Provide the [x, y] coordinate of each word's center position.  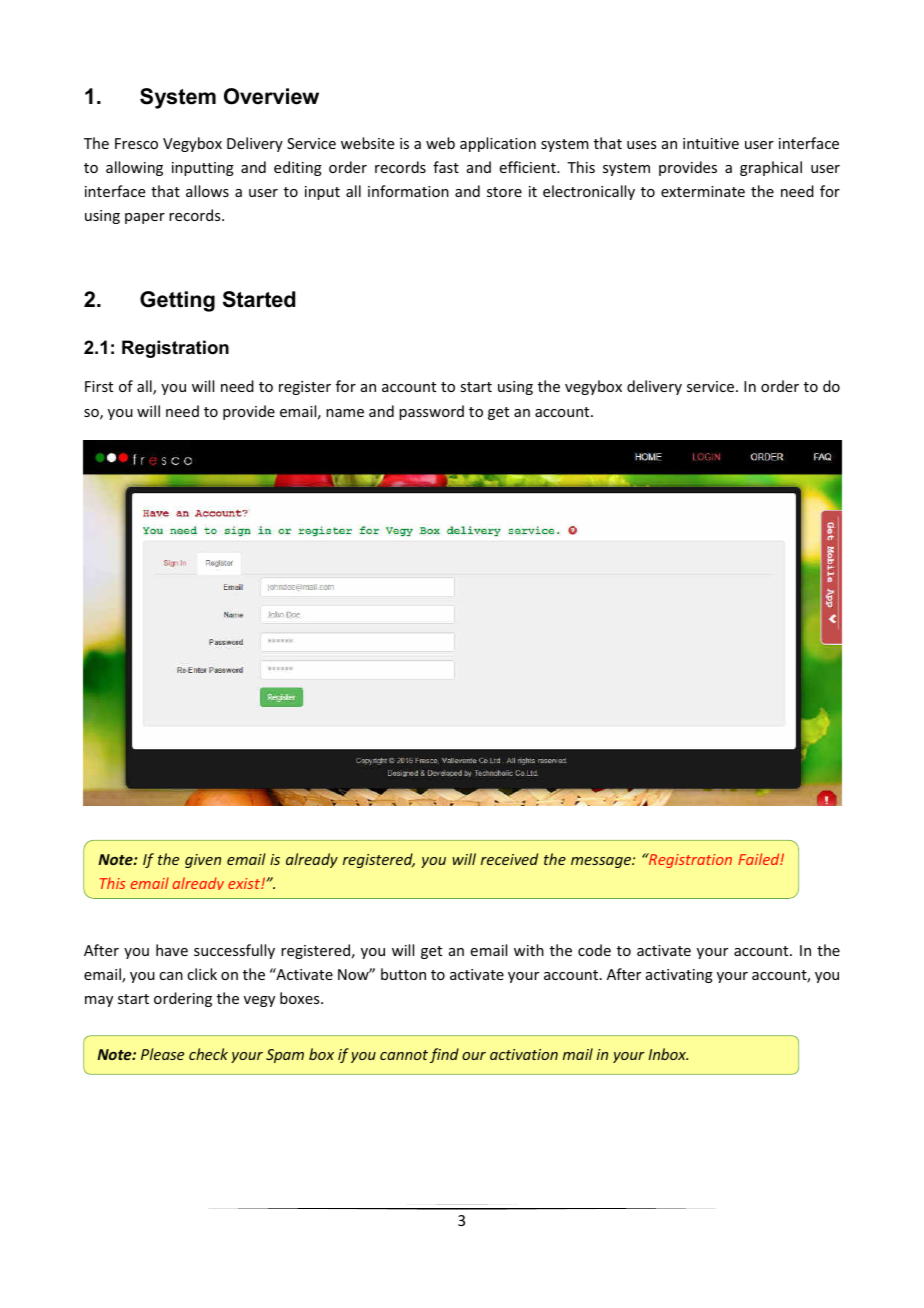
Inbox [668, 1054]
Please [162, 1054]
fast [446, 167]
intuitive [711, 143]
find [444, 1055]
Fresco [136, 143]
